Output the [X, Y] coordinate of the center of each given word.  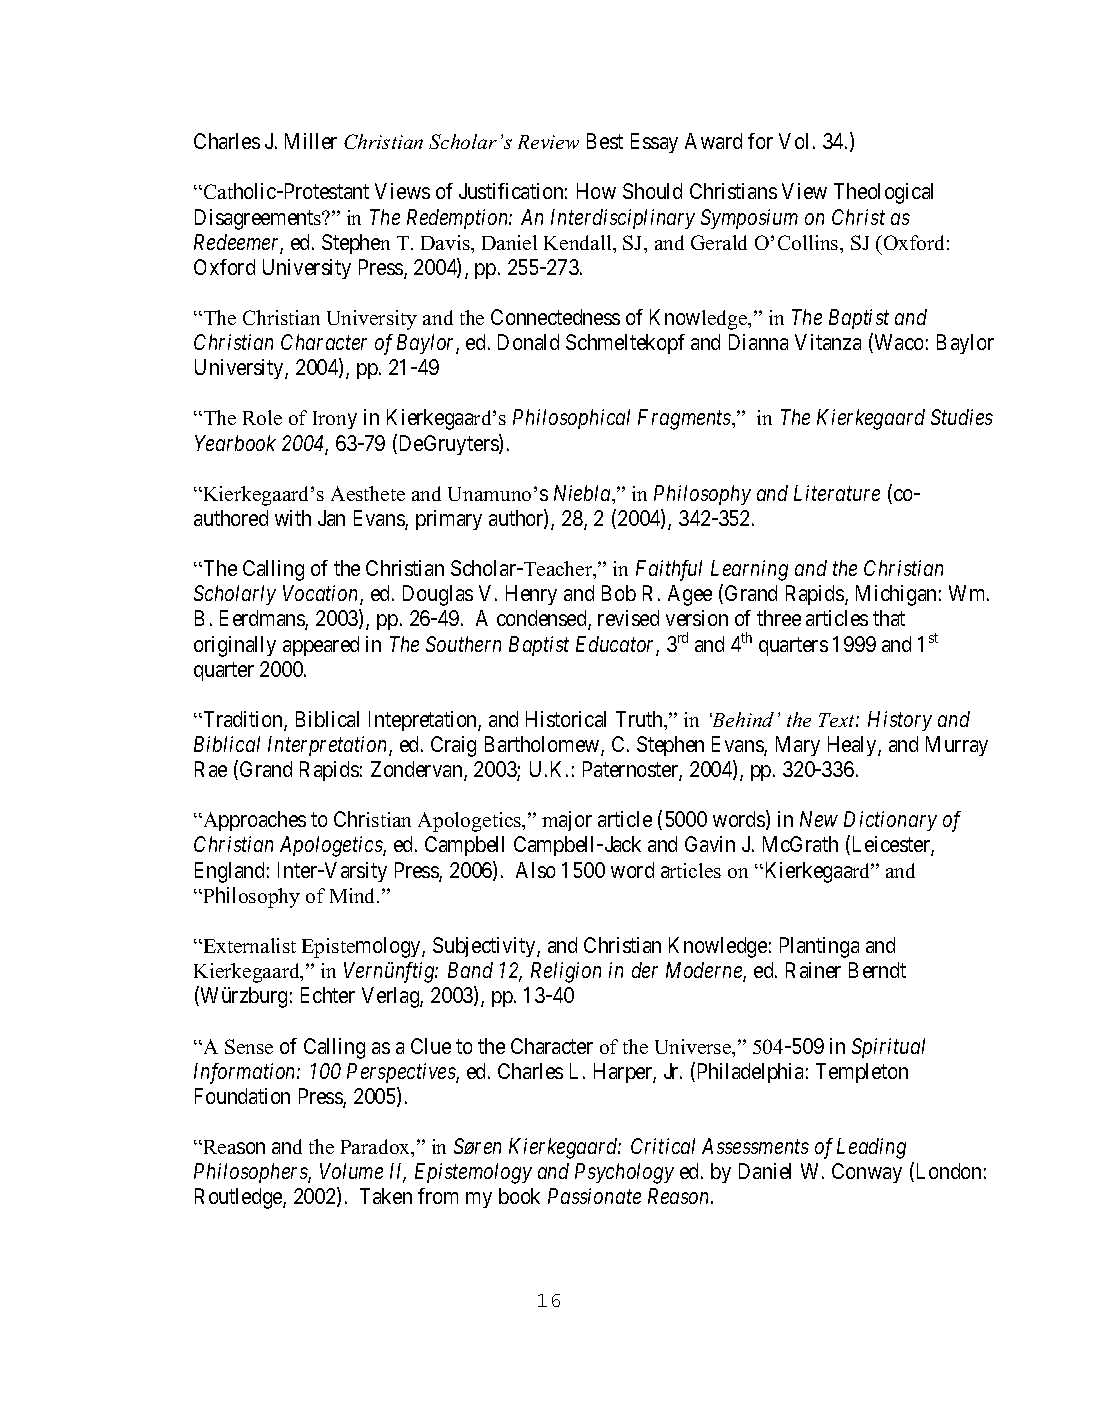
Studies [962, 417]
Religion [566, 972]
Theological [883, 193]
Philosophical [571, 419]
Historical [566, 719]
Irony [335, 420]
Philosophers [251, 1173]
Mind [354, 895]
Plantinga [819, 947]
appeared [321, 646]
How [596, 191]
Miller [311, 141]
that [889, 618]
